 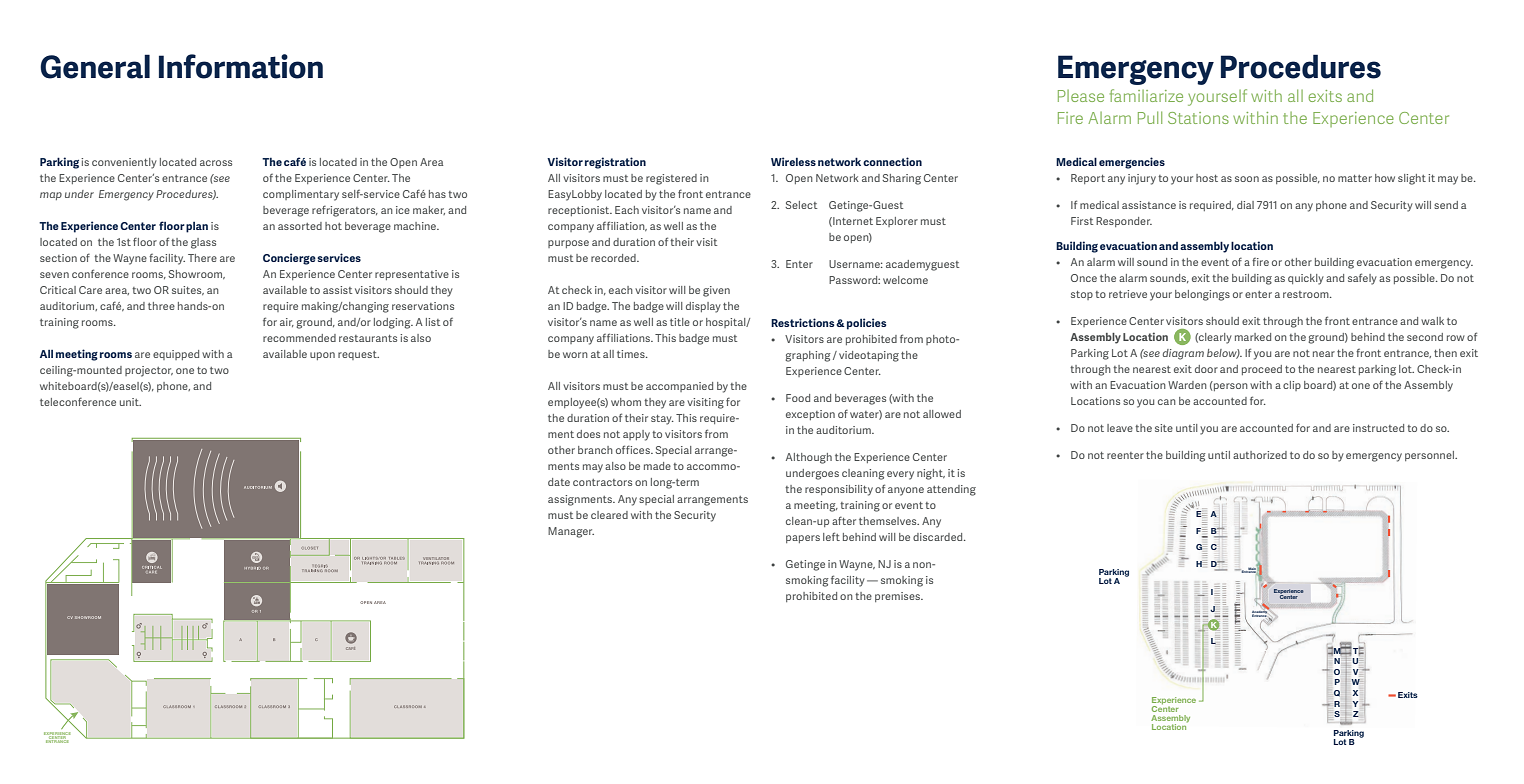 What do you see at coordinates (436, 558) in the screenshot?
I see `VENTILATOR` at bounding box center [436, 558].
